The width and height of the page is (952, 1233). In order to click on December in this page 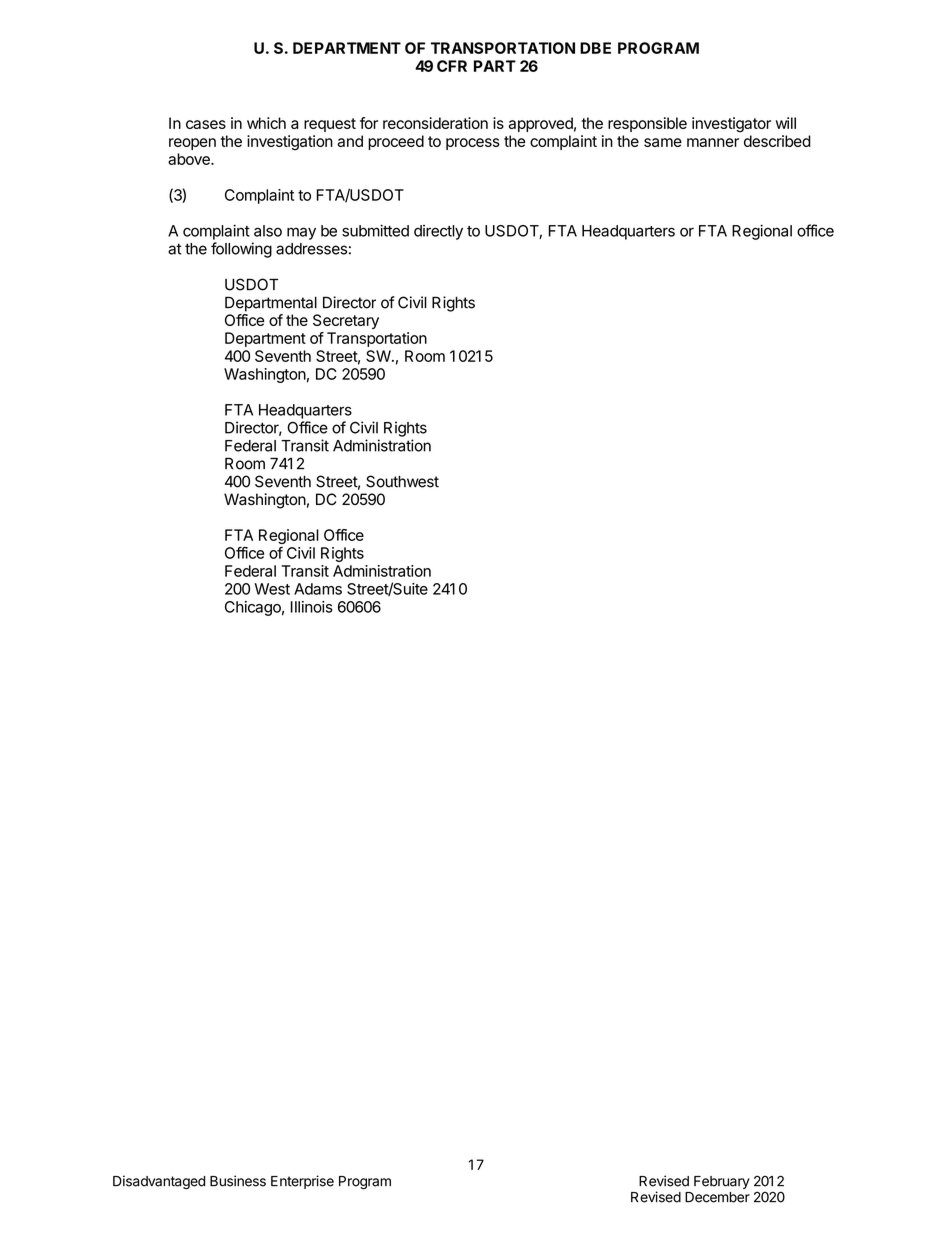, I will do `click(717, 1197)`.
